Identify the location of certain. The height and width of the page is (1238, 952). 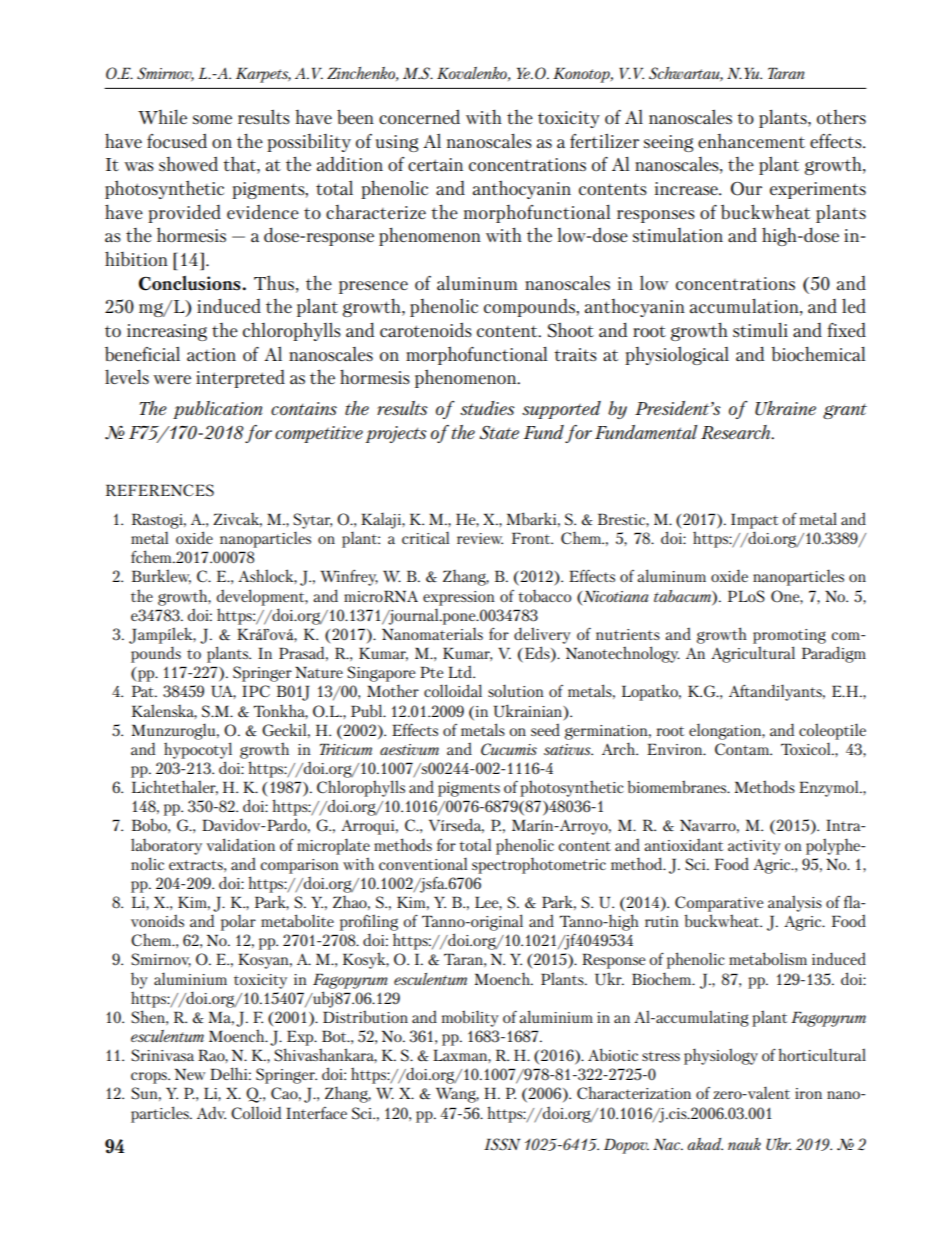
(435, 164).
